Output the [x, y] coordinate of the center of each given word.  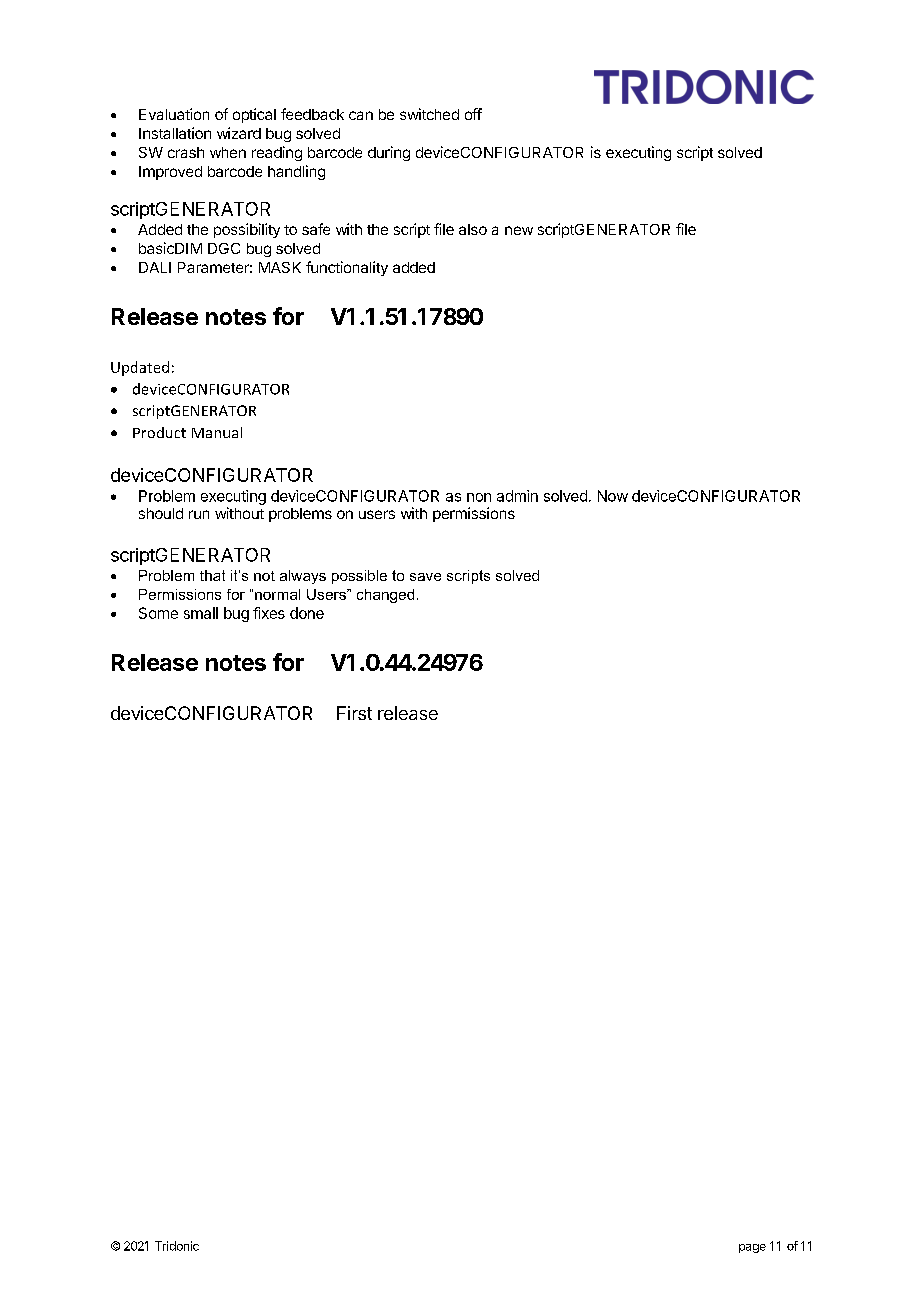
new [519, 230]
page [752, 1248]
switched [429, 114]
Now [613, 496]
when [228, 152]
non [479, 497]
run [199, 514]
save [425, 577]
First [354, 713]
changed [385, 596]
